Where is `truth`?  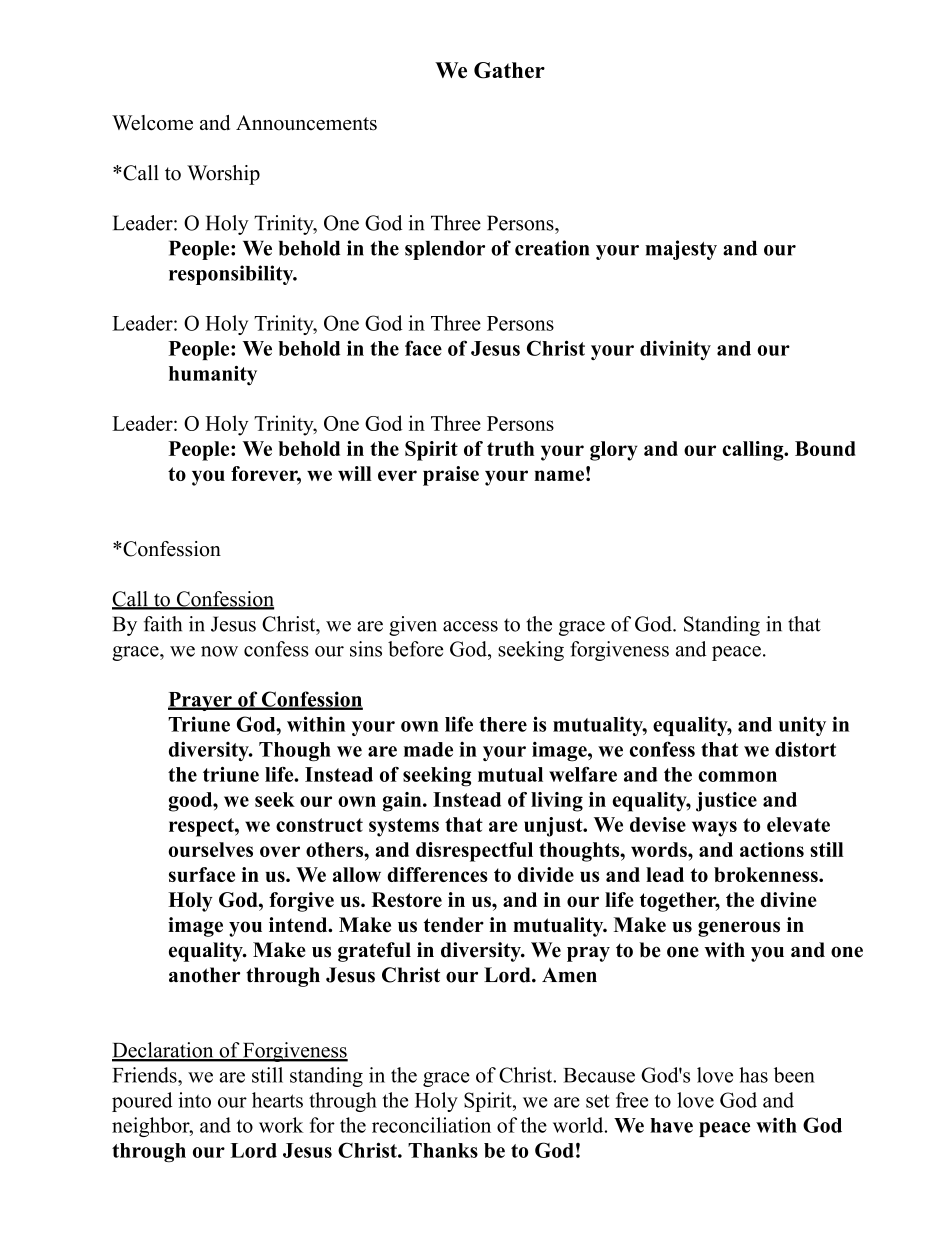
truth is located at coordinates (510, 448).
